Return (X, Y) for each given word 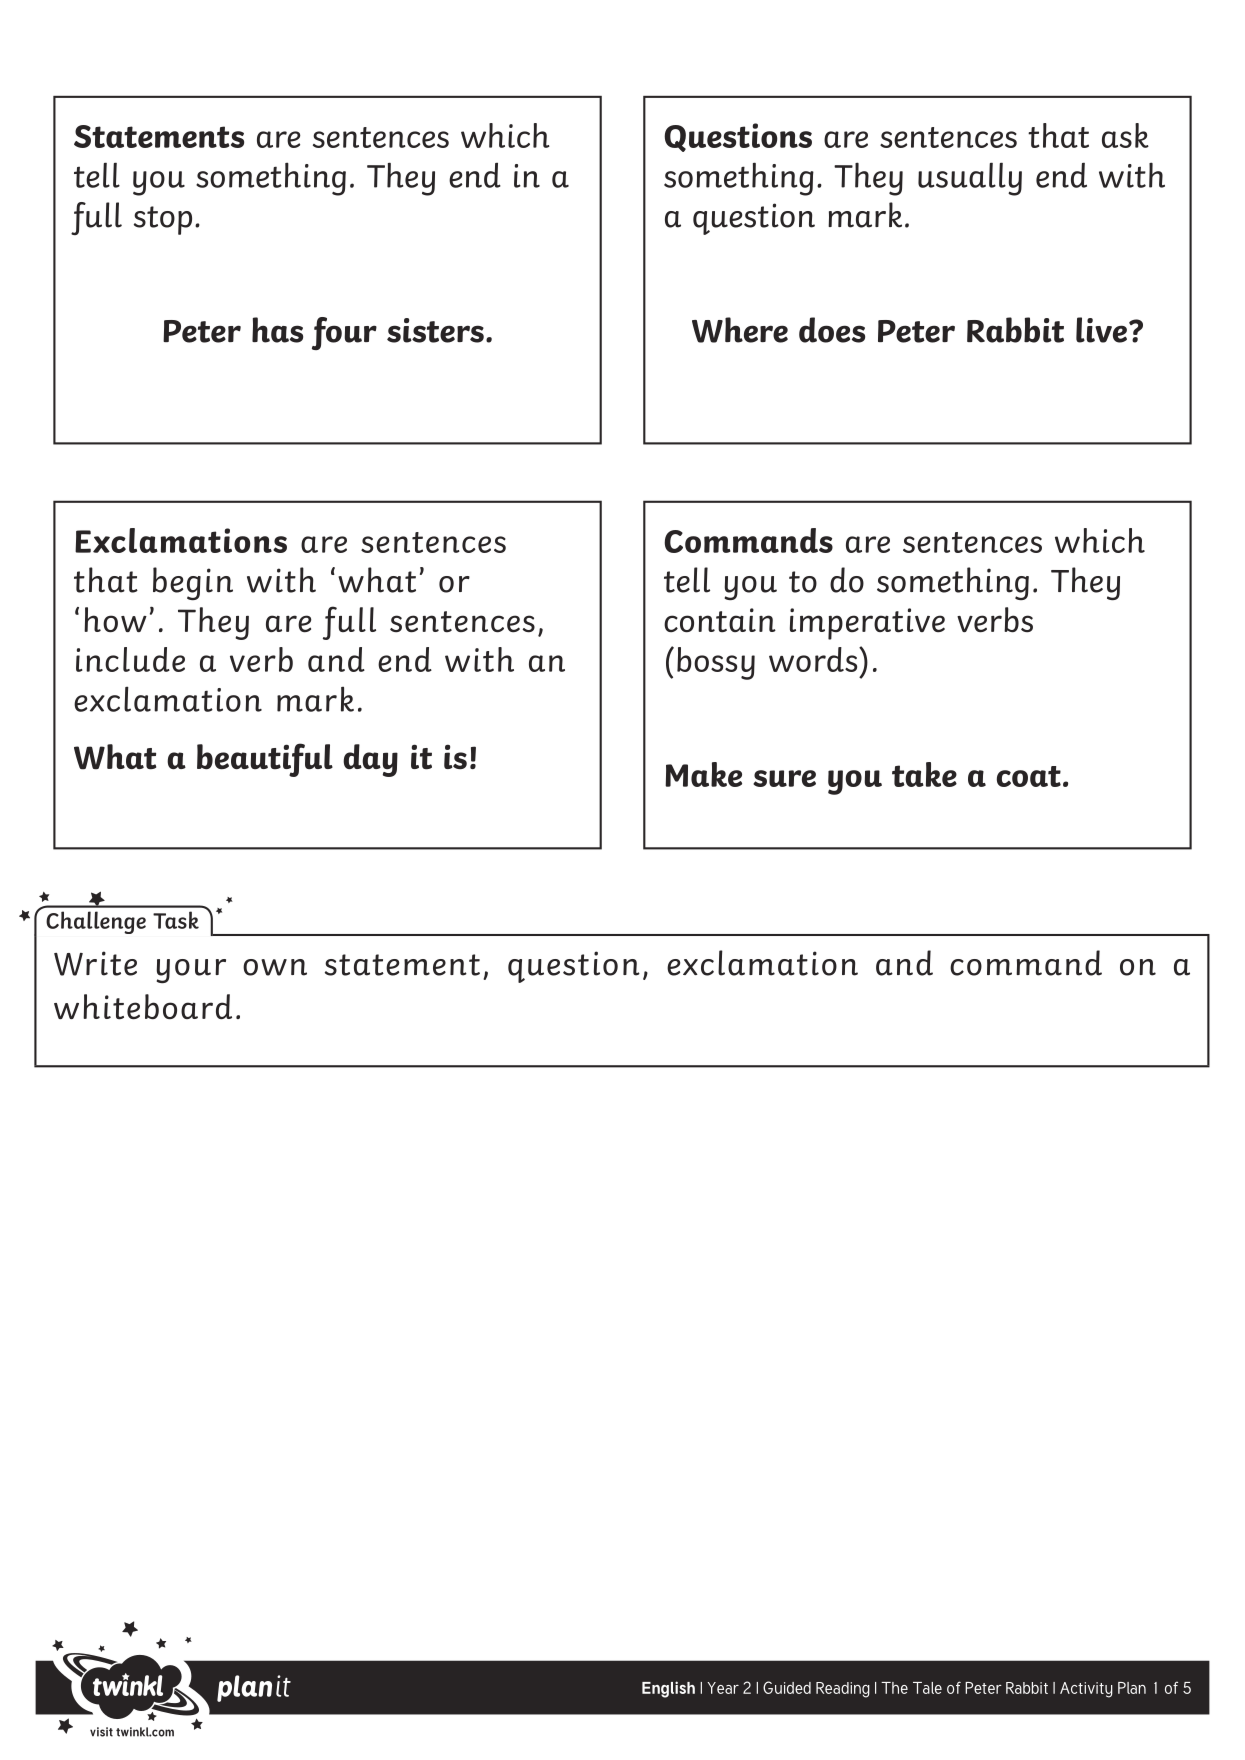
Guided (787, 1687)
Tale (927, 1688)
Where (740, 330)
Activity (1086, 1690)
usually (970, 179)
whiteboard (143, 1007)
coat (1029, 776)
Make (703, 774)
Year (723, 1688)
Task (176, 920)
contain (720, 620)
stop (163, 220)
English (668, 1689)
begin (193, 583)
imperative (867, 624)
